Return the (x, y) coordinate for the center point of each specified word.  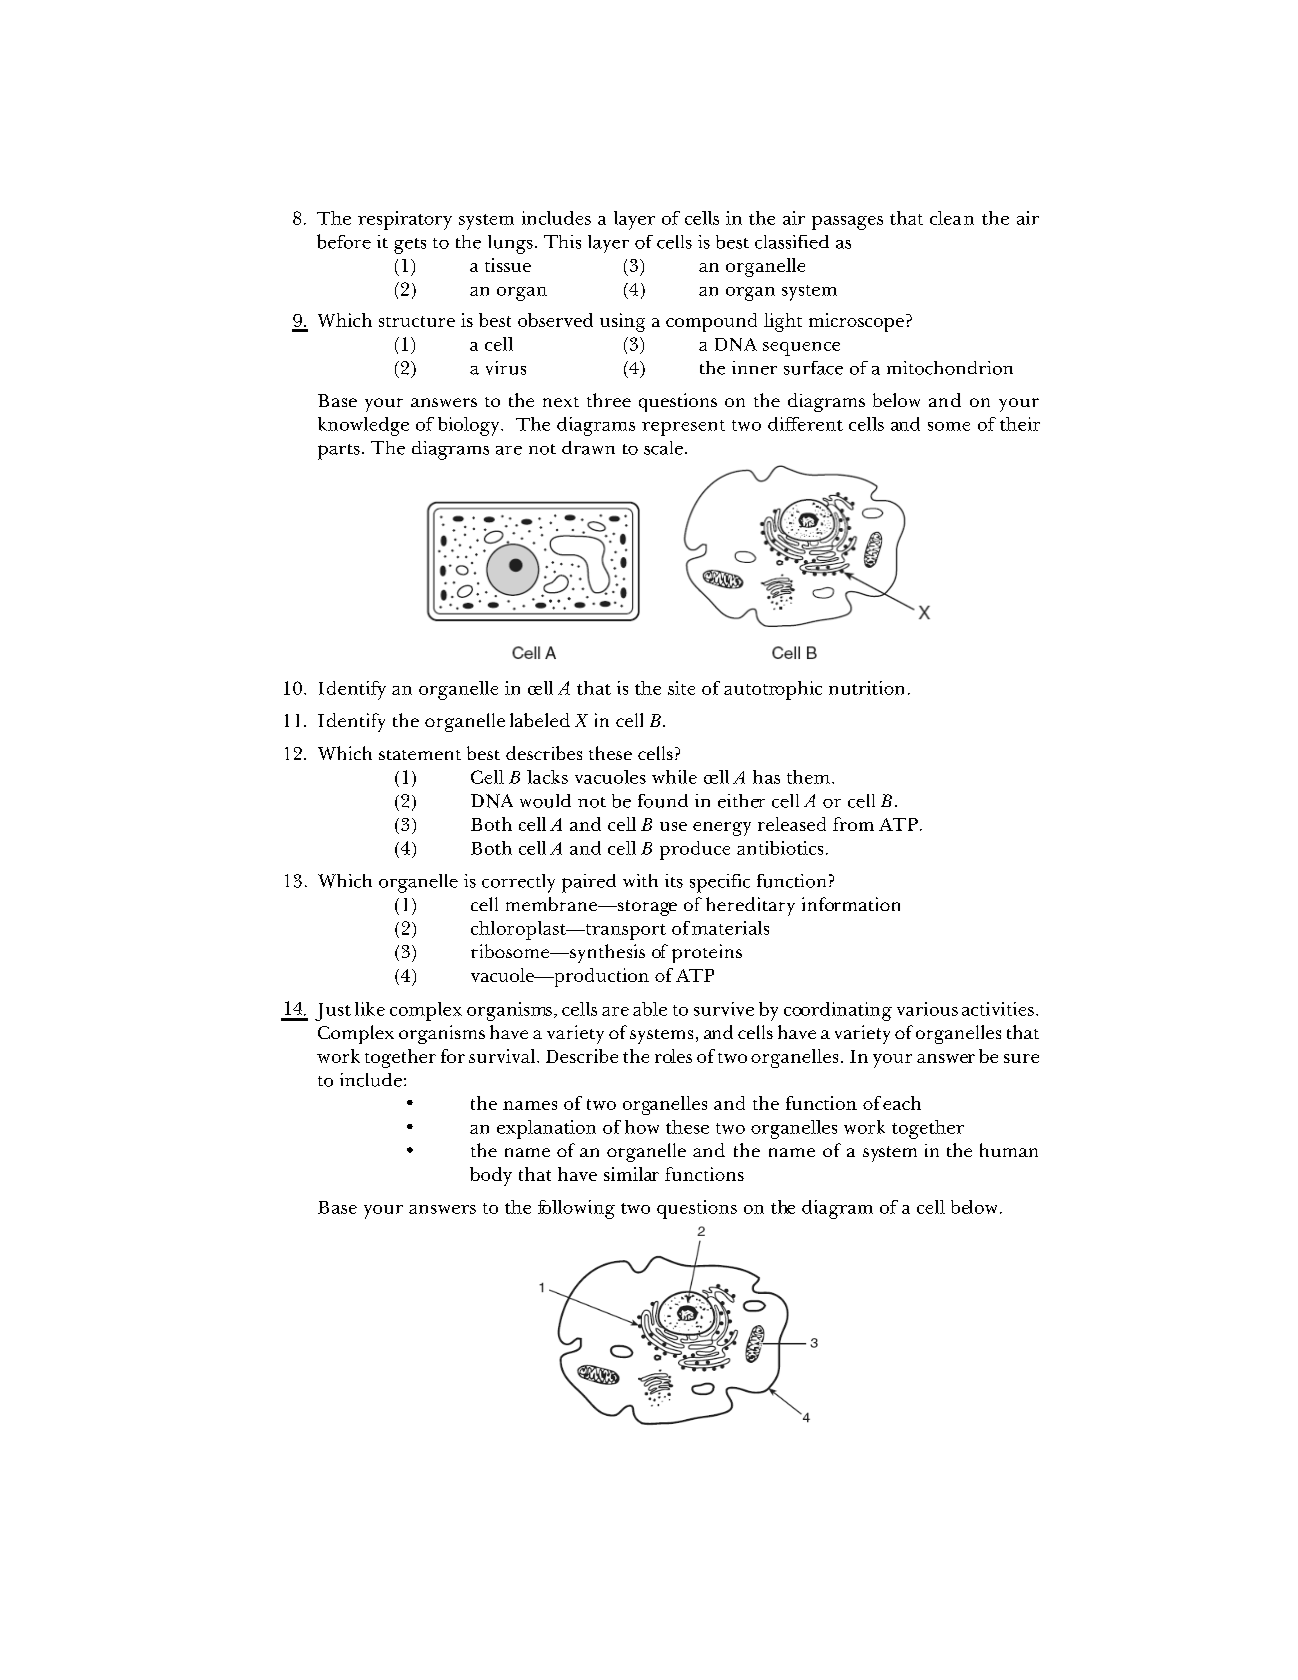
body (491, 1176)
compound (711, 322)
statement (420, 755)
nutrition (866, 688)
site (681, 688)
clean (952, 218)
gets (410, 246)
